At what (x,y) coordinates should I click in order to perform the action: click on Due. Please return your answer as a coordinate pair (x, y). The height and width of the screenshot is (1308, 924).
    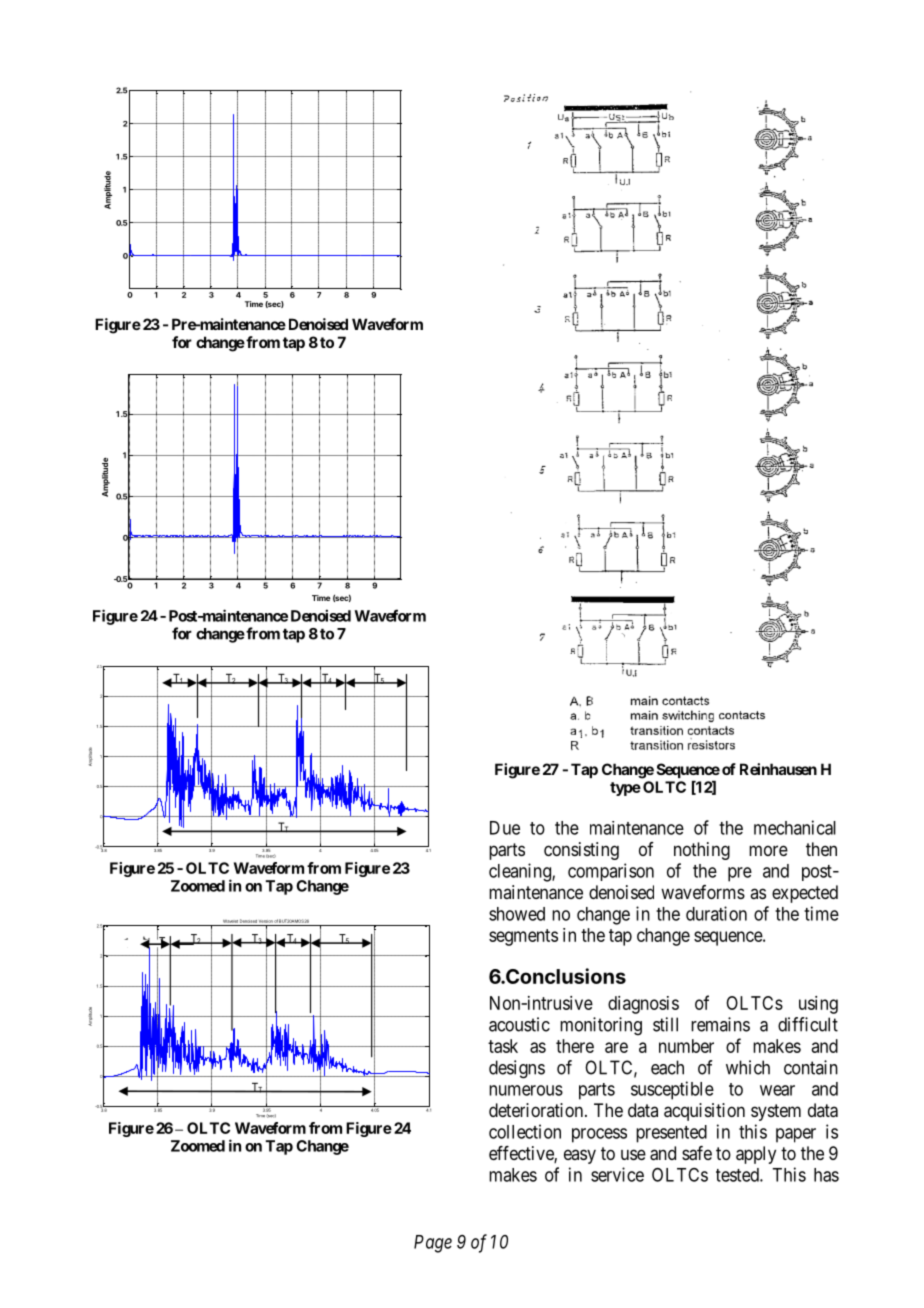
    Looking at the image, I should click on (505, 828).
